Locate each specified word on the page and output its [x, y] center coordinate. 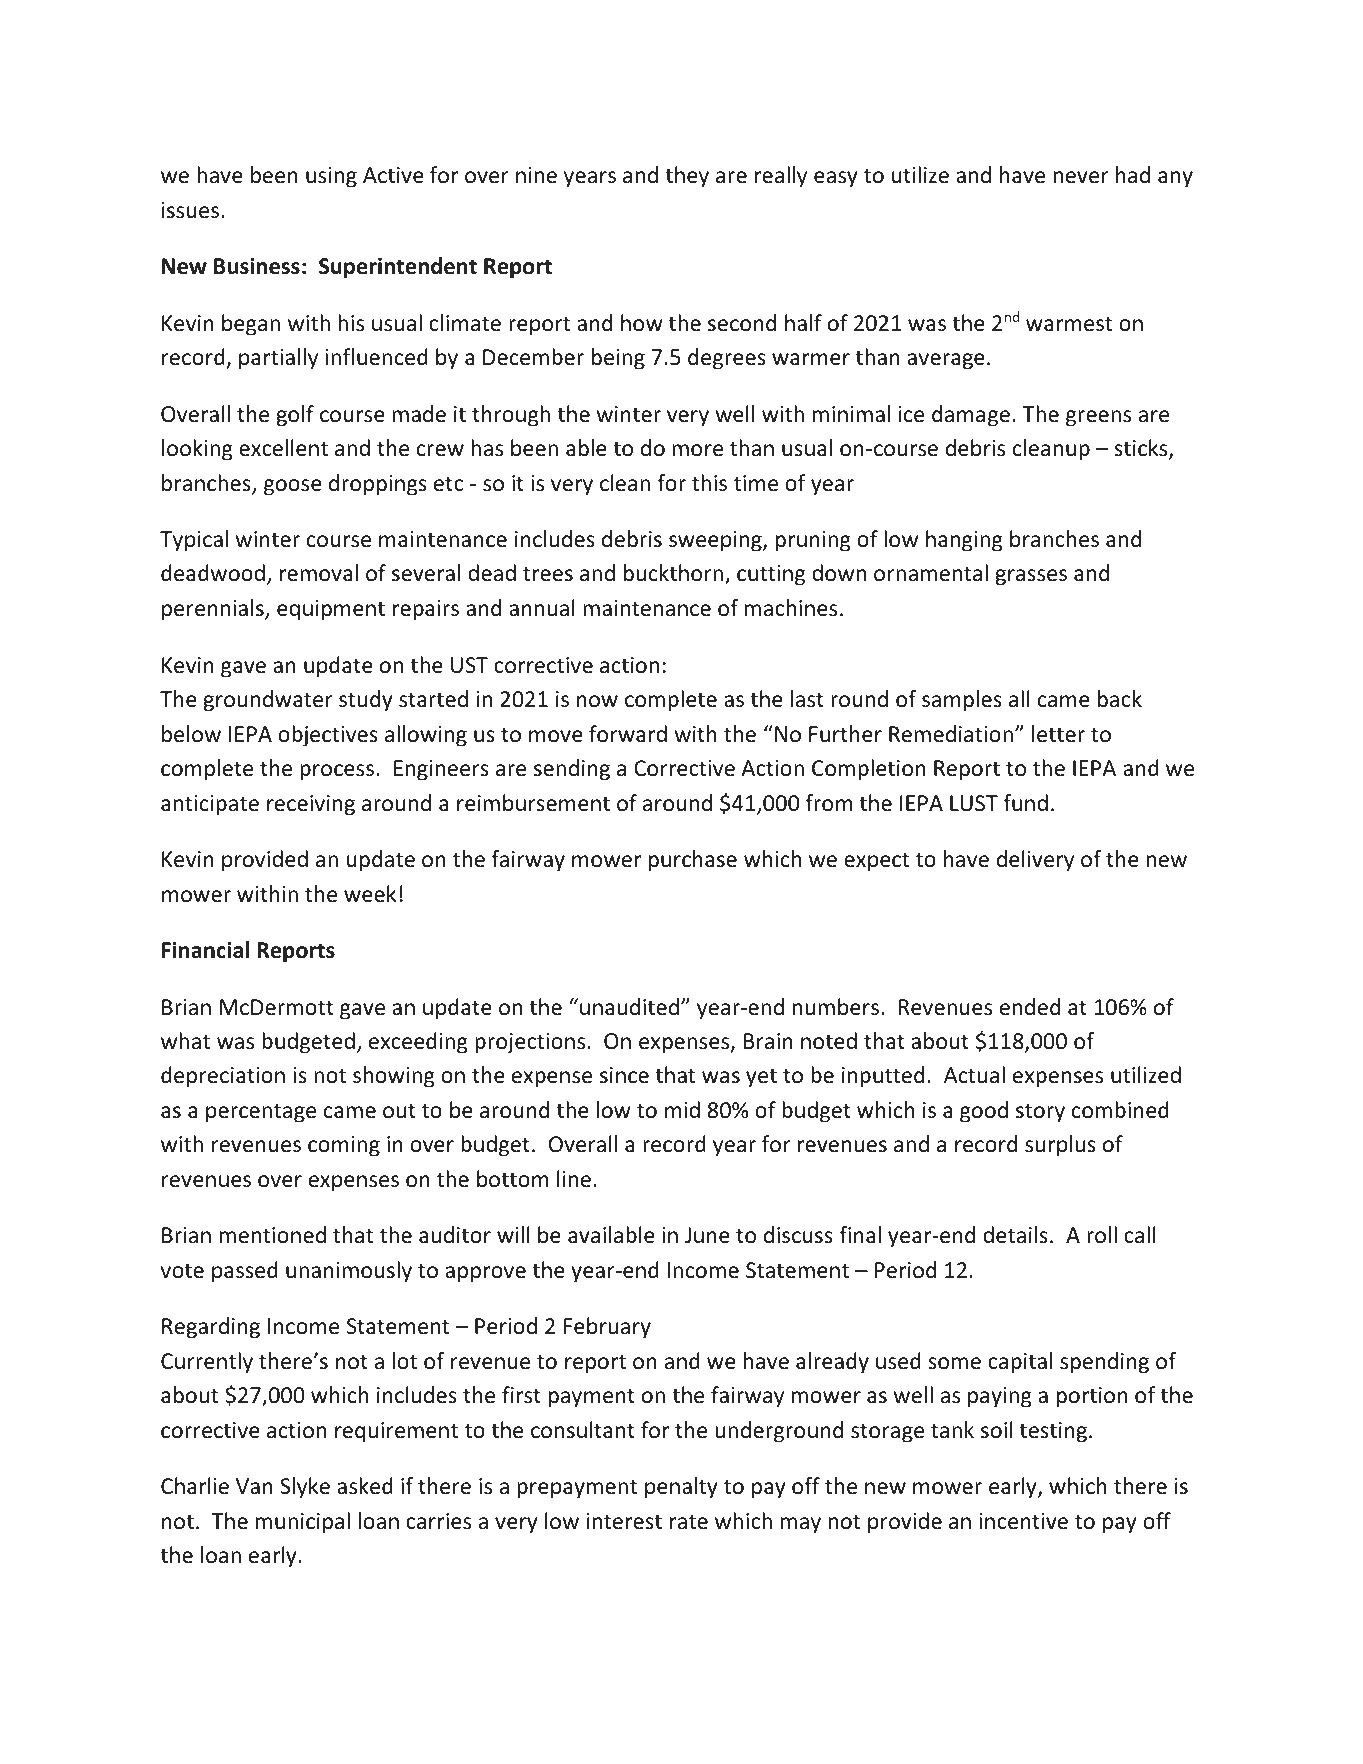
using [331, 177]
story [1040, 1113]
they [687, 177]
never [1081, 177]
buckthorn [675, 574]
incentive [1023, 1521]
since [624, 1075]
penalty [681, 1488]
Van [254, 1486]
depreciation [223, 1077]
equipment [331, 610]
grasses [1031, 577]
